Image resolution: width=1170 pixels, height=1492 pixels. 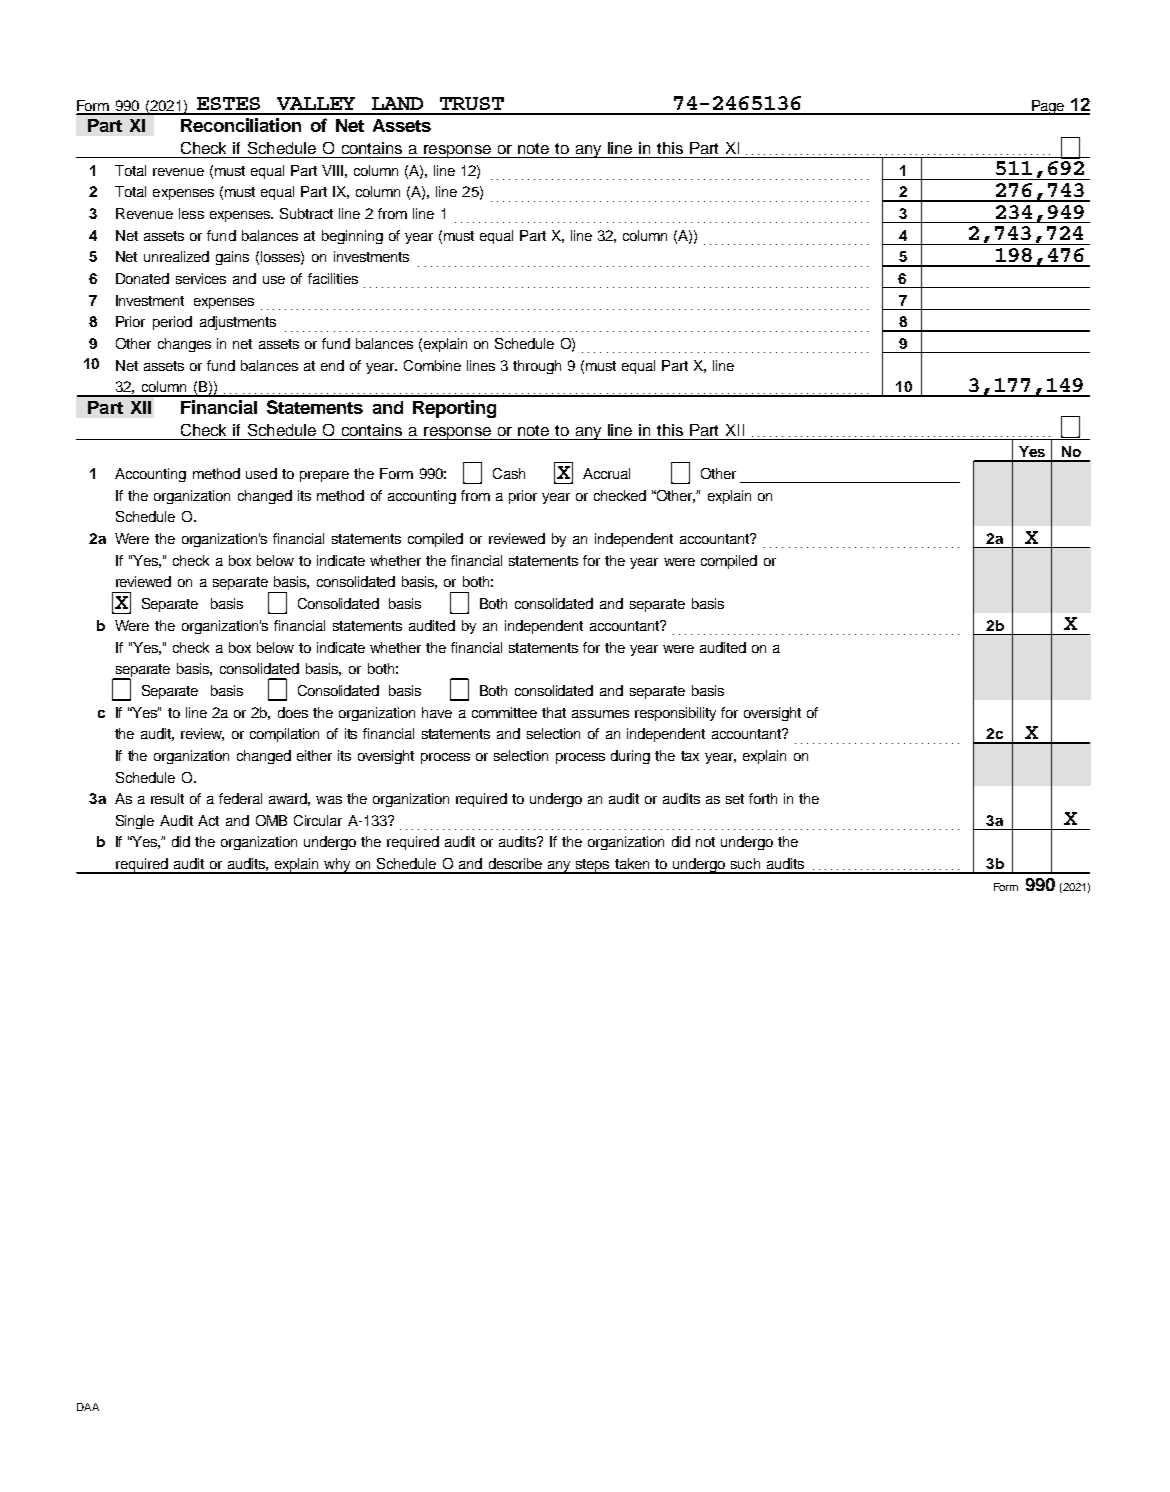 I want to click on Page, so click(x=1047, y=107).
